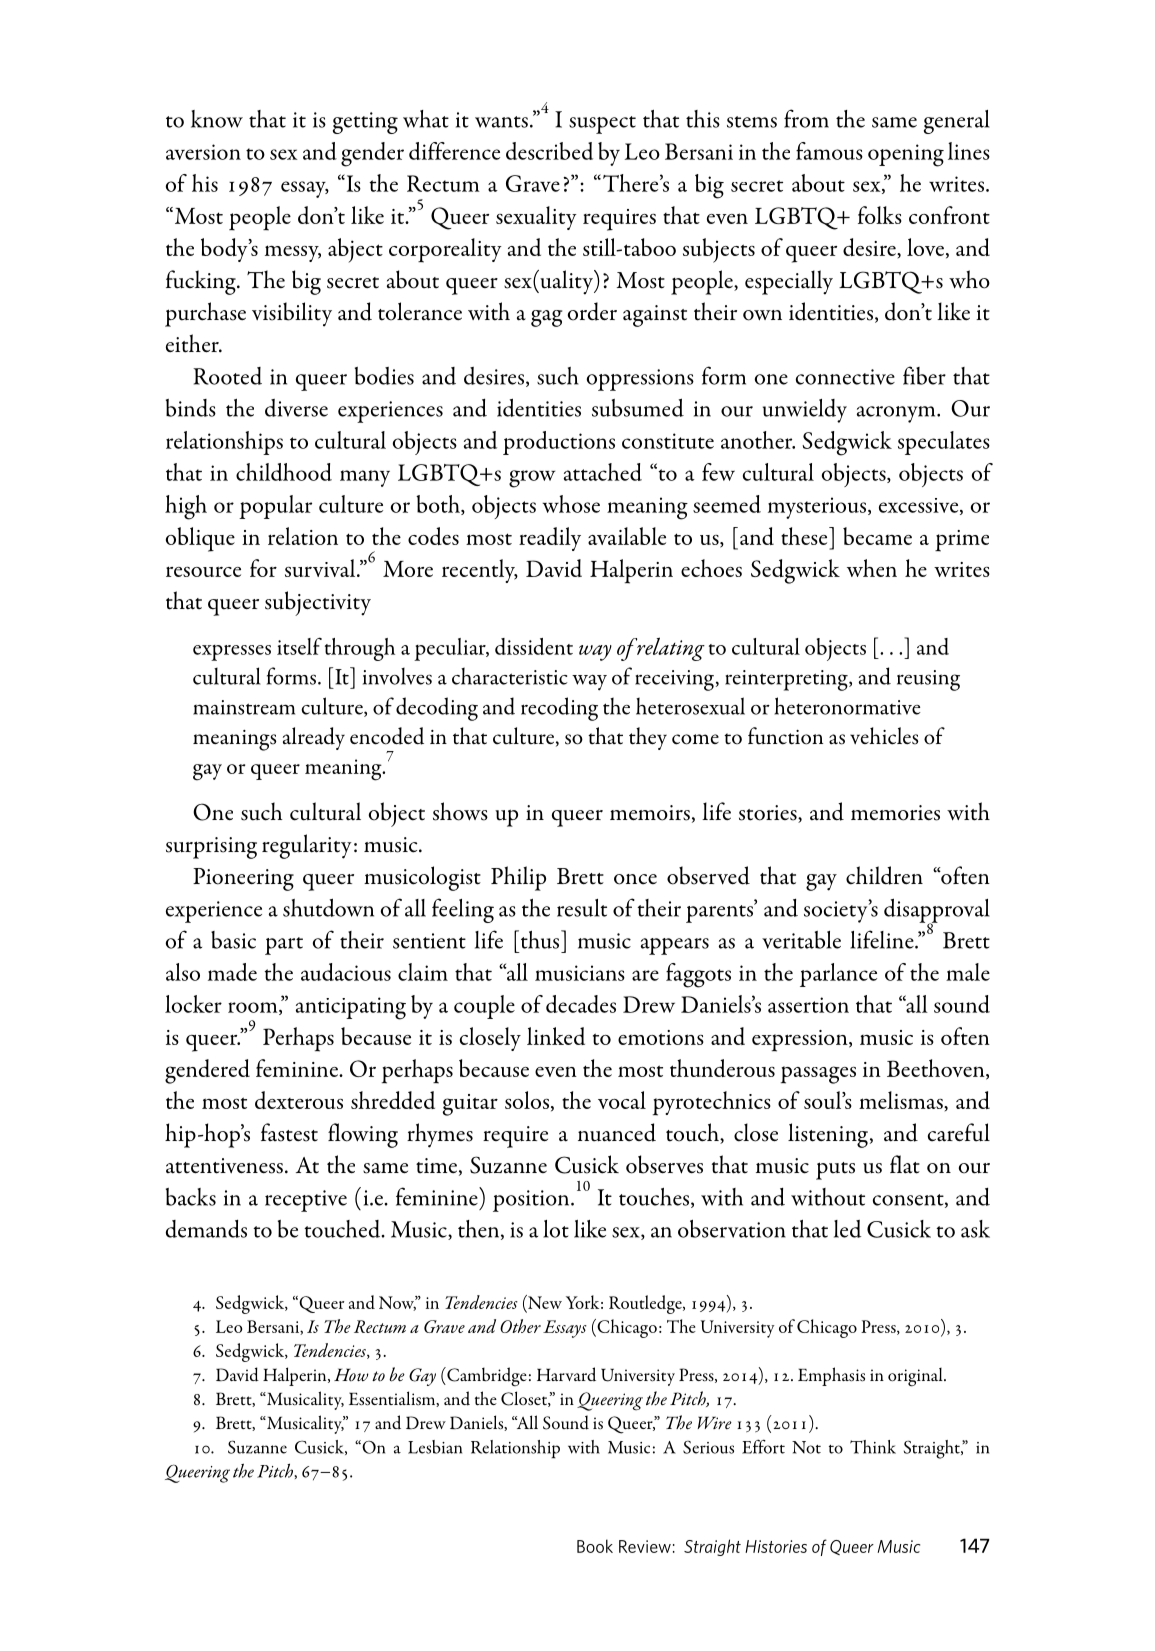 This document has width=1155, height=1651. What do you see at coordinates (289, 1132) in the document?
I see `fastest` at bounding box center [289, 1132].
